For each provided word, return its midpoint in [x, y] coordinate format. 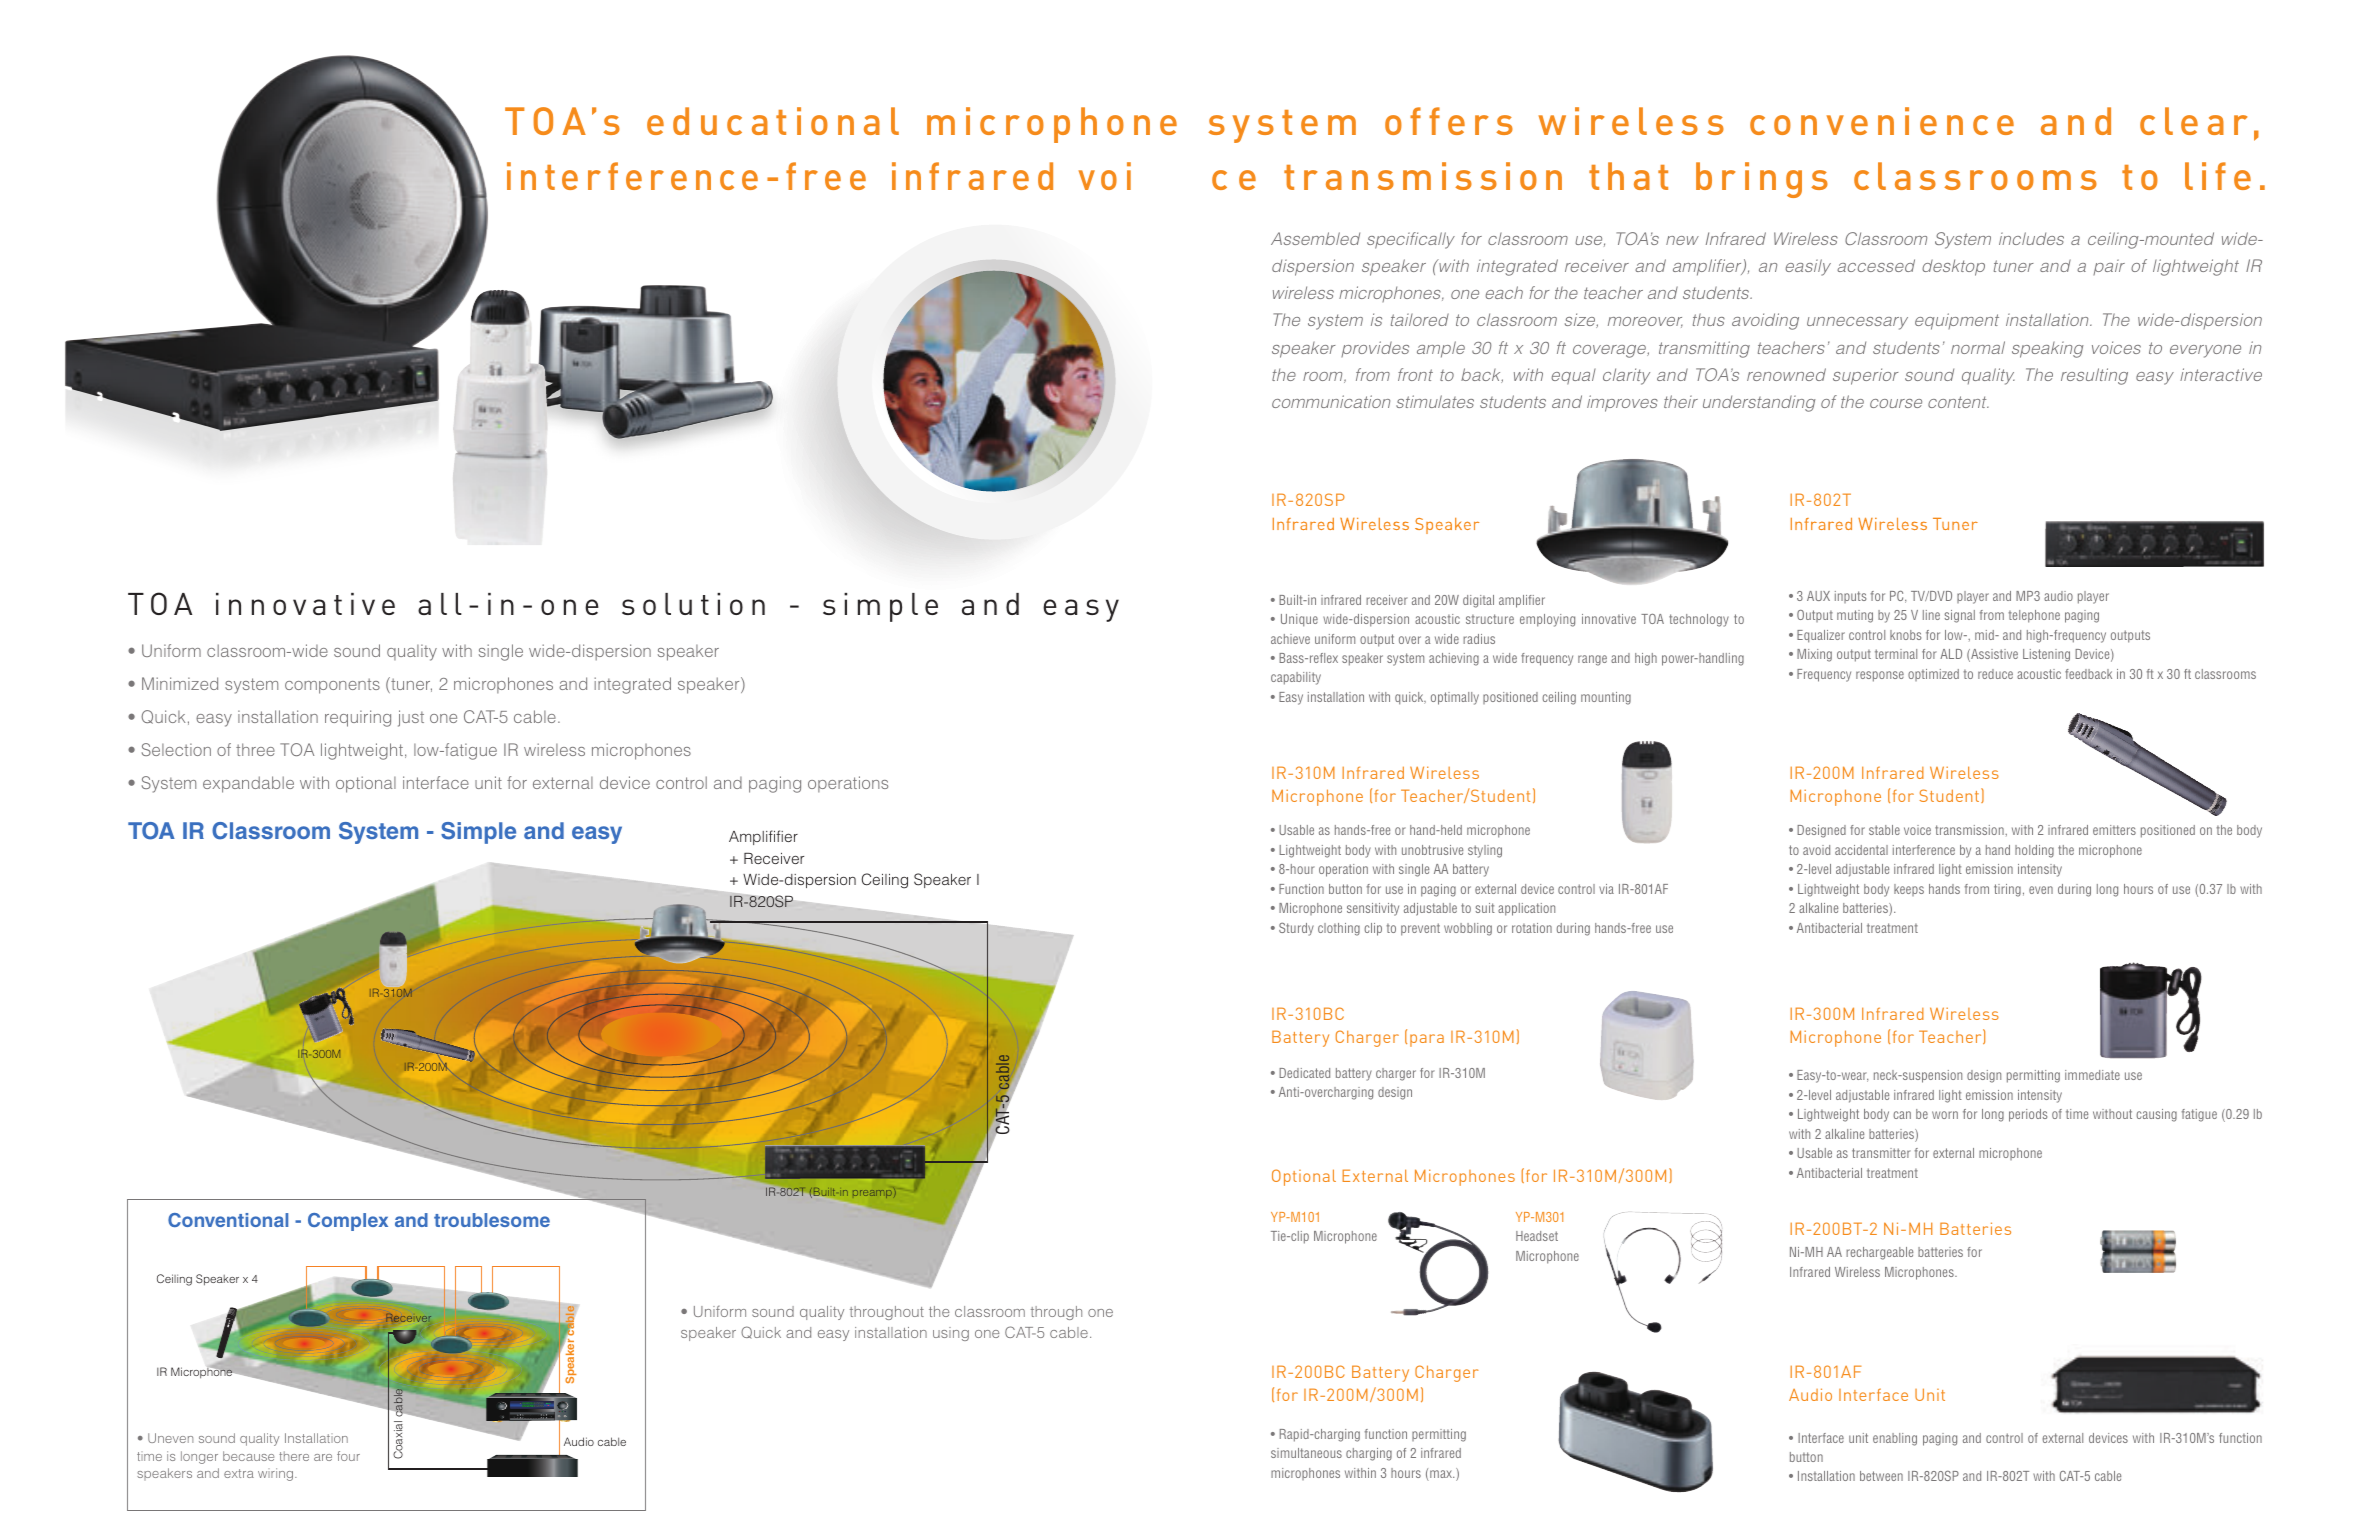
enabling [1895, 1439]
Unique [1299, 620]
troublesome [492, 1220]
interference [1924, 850]
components [332, 686]
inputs [1850, 597]
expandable [248, 784]
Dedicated [1304, 1073]
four [348, 1456]
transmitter [1881, 1153]
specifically [1411, 240]
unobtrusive [1432, 850]
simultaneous [1306, 1453]
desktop [1953, 267]
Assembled [1315, 238]
